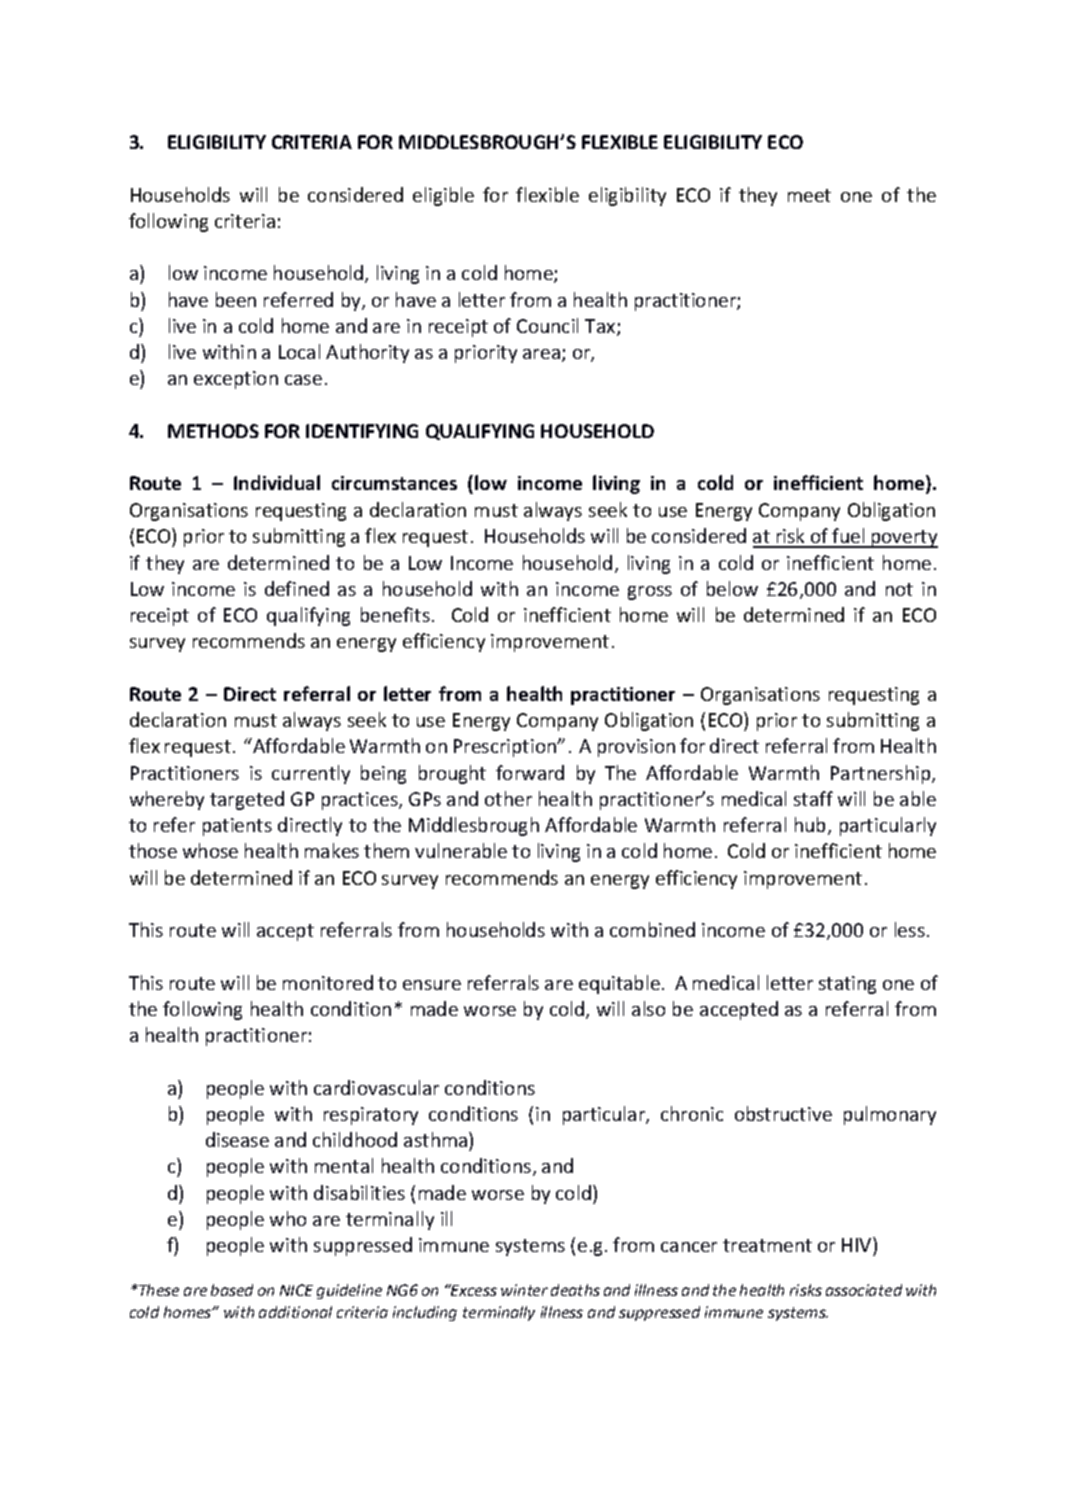  I want to click on been, so click(236, 299).
